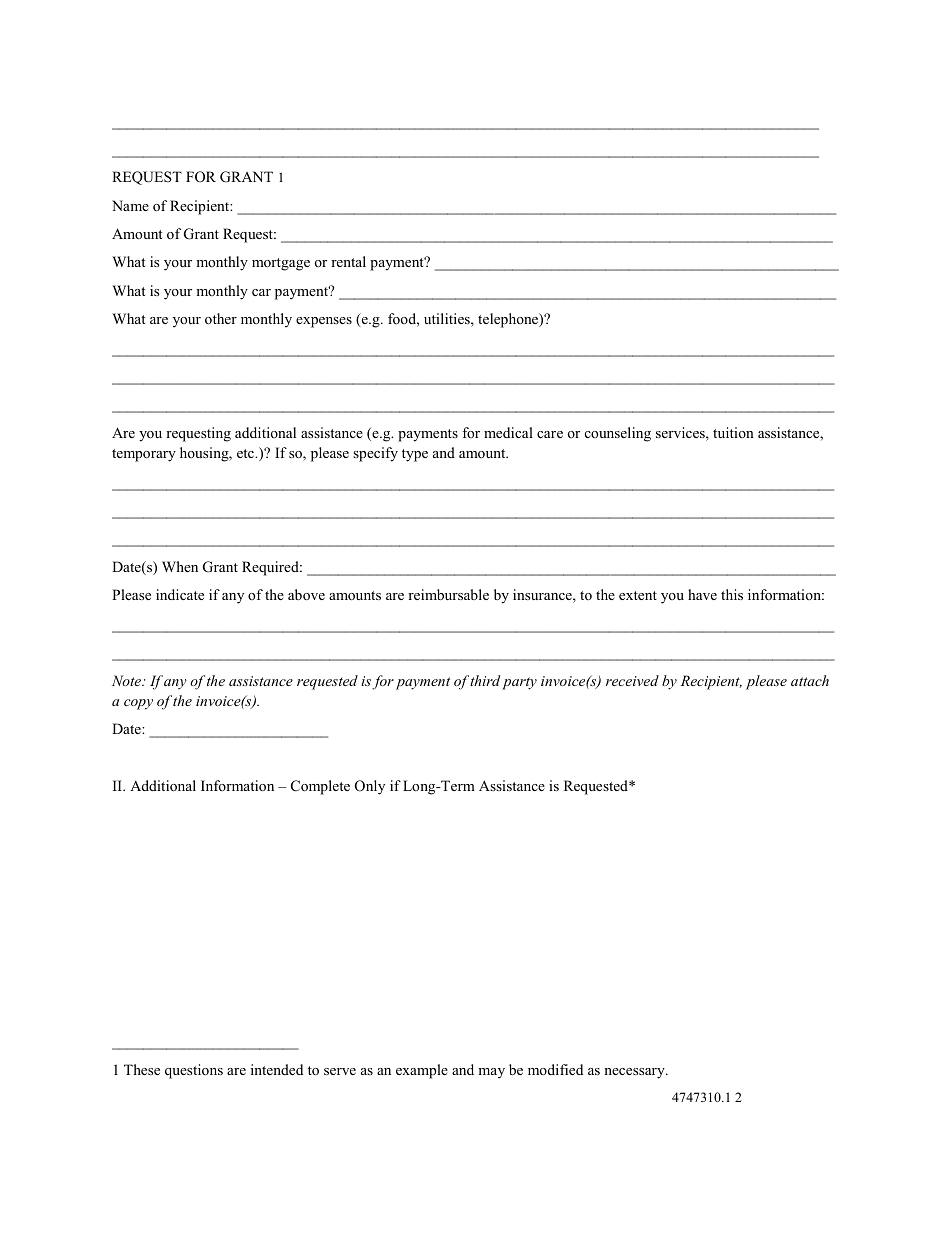 The width and height of the screenshot is (952, 1233). I want to click on mortgage, so click(281, 264).
